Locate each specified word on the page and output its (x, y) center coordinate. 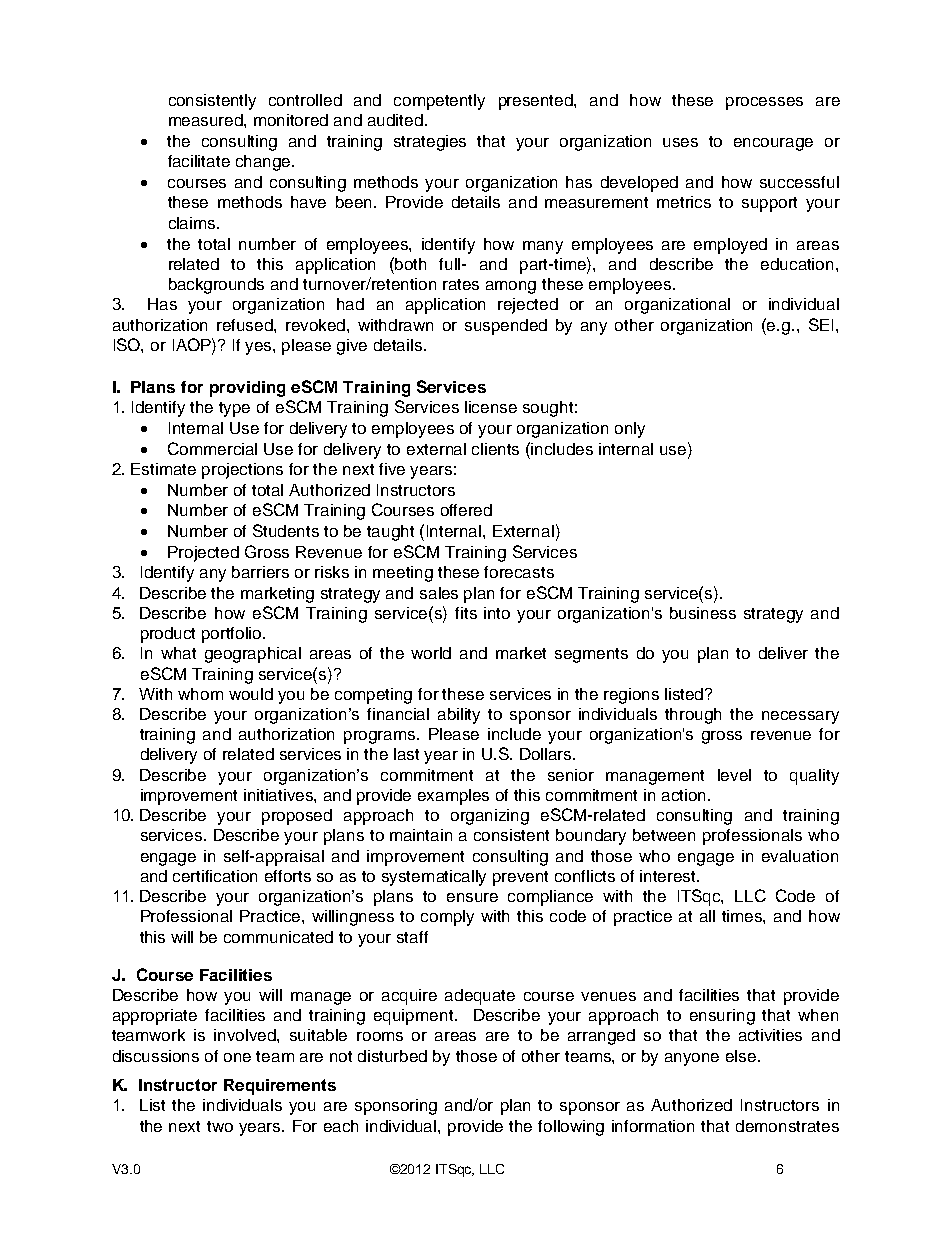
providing (247, 389)
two (220, 1126)
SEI (821, 324)
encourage (773, 144)
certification (215, 876)
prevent (520, 878)
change (264, 163)
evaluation (800, 856)
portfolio (233, 635)
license (491, 407)
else (742, 1056)
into (497, 613)
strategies (430, 143)
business (703, 613)
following (571, 1128)
